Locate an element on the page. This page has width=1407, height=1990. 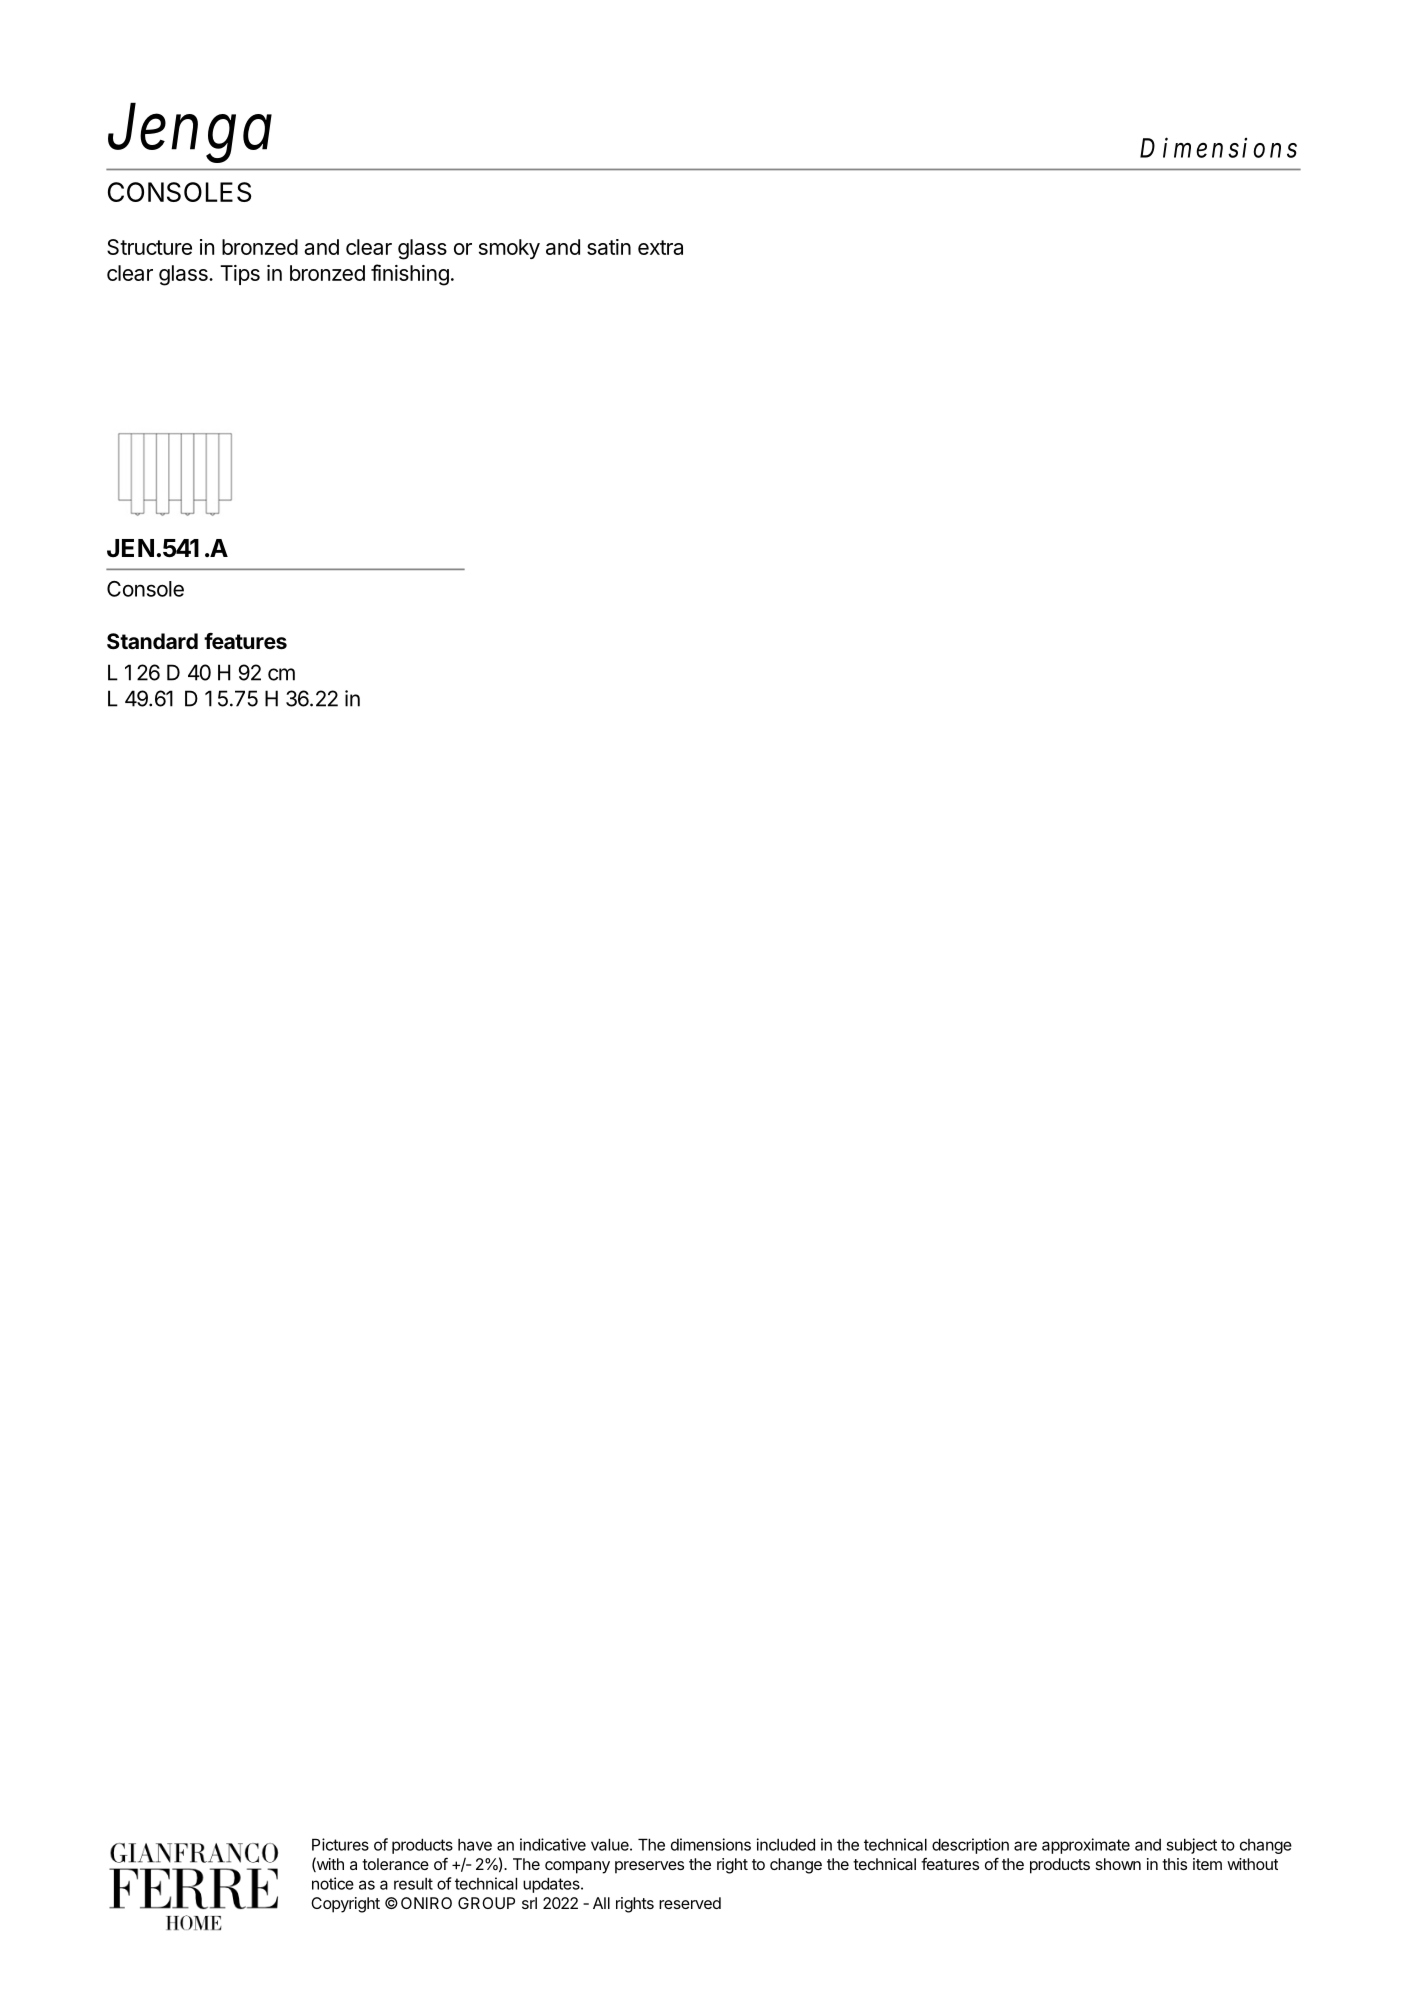
Jenga is located at coordinates (190, 134).
